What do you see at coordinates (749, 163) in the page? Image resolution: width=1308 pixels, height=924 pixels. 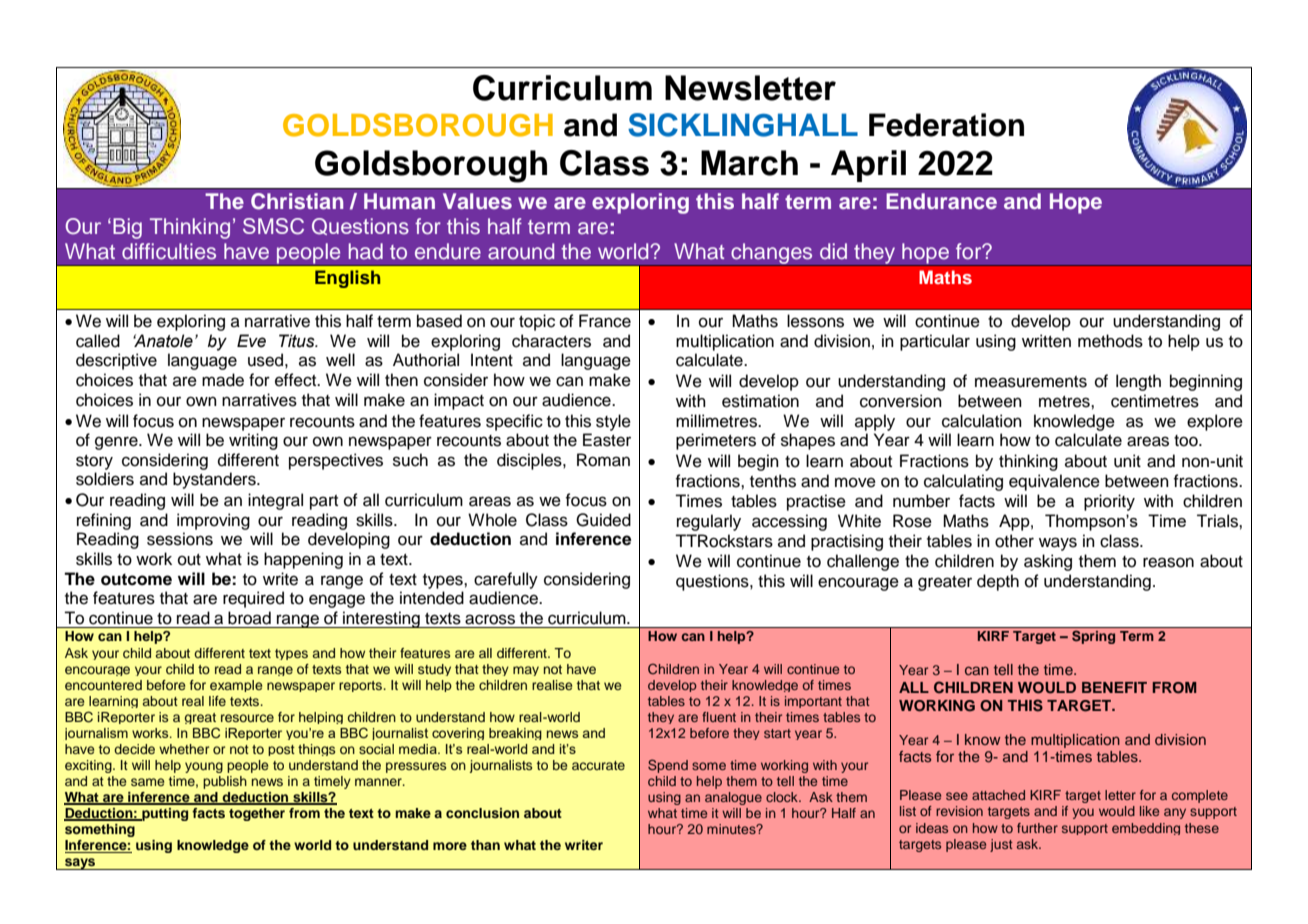 I see `March` at bounding box center [749, 163].
